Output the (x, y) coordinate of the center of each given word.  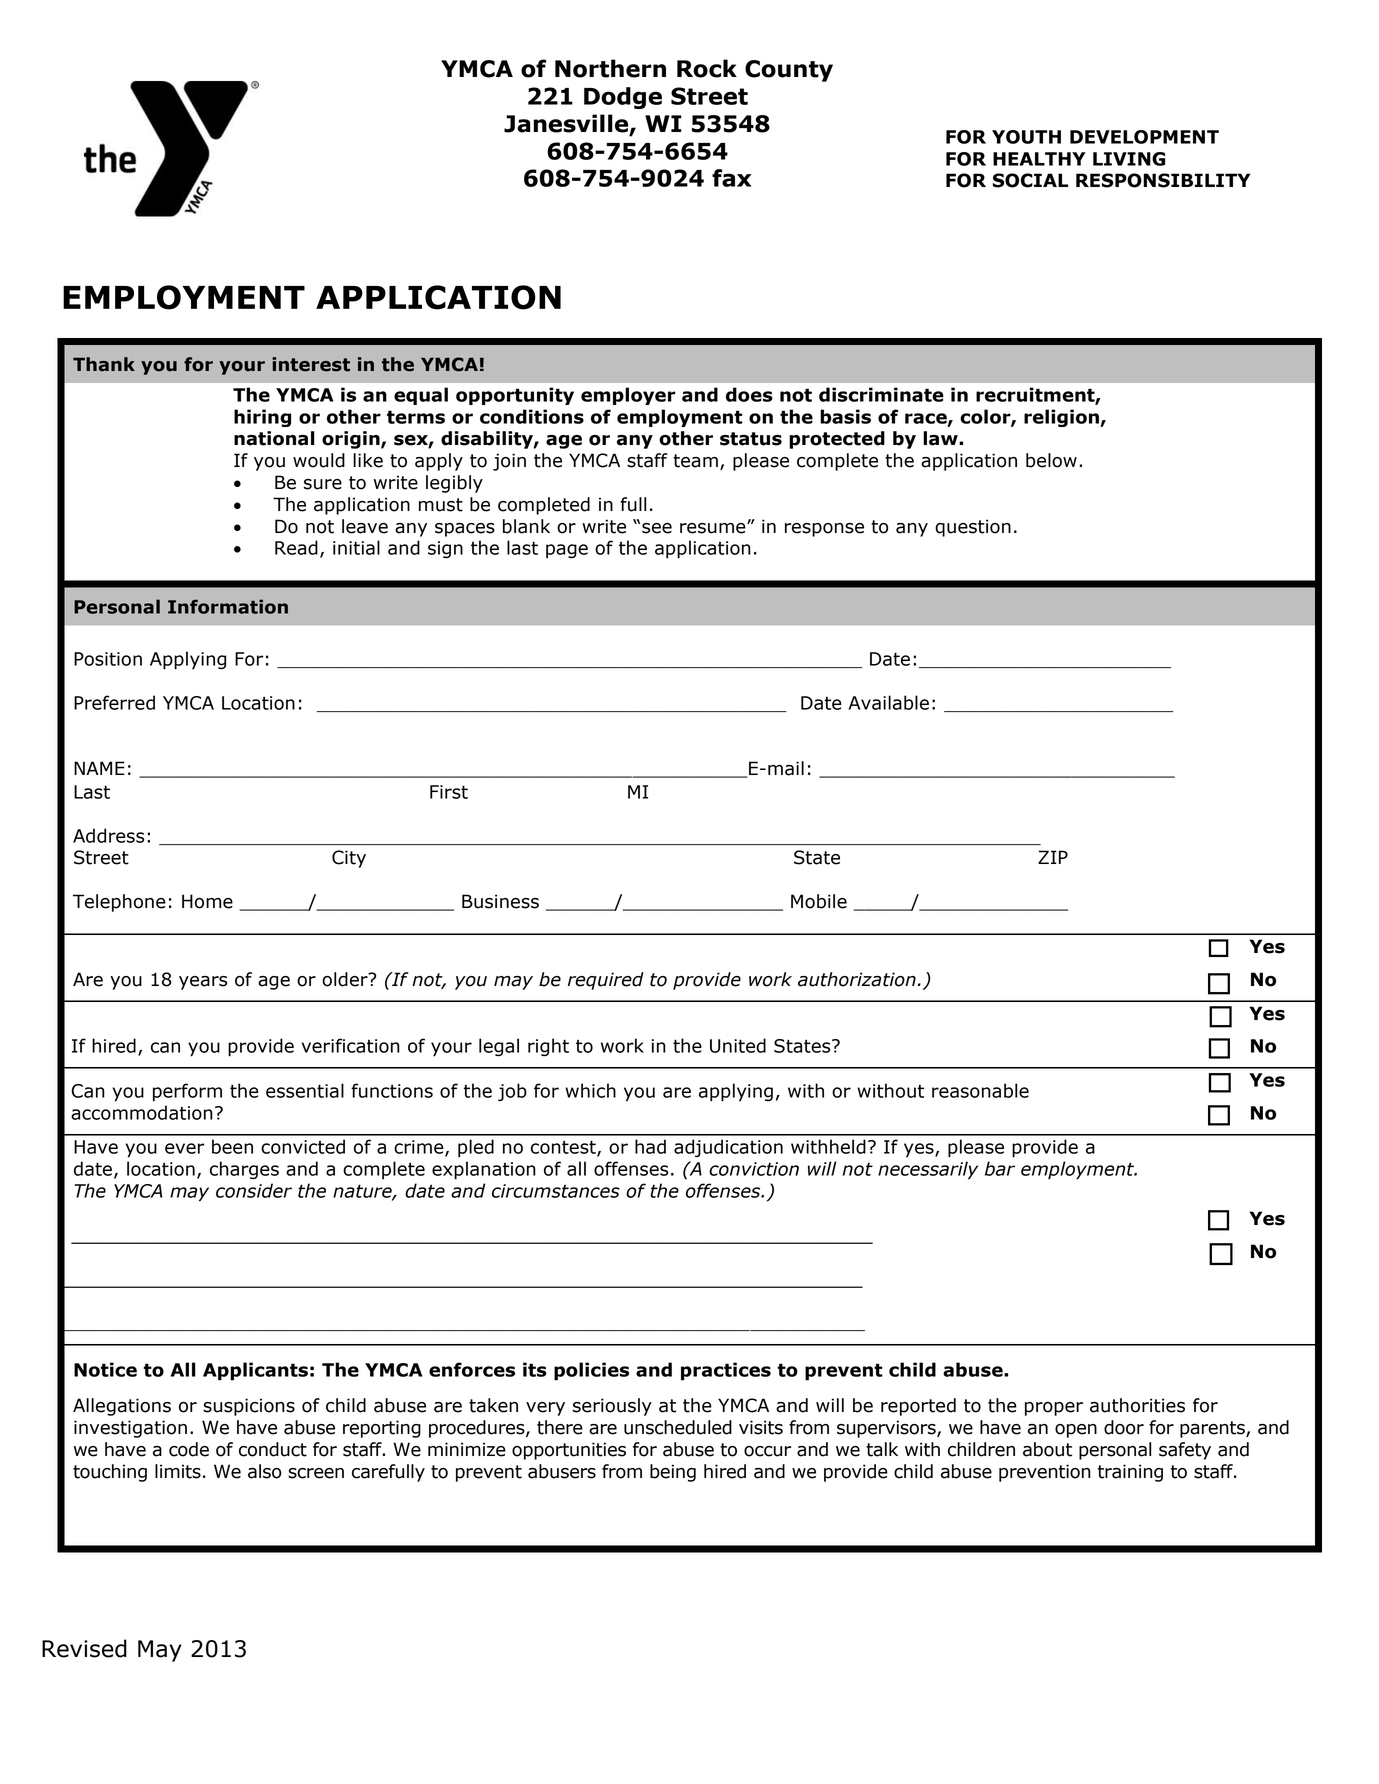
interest (311, 364)
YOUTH (1026, 137)
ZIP (1053, 857)
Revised (84, 1648)
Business (500, 901)
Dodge (623, 98)
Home (207, 901)
